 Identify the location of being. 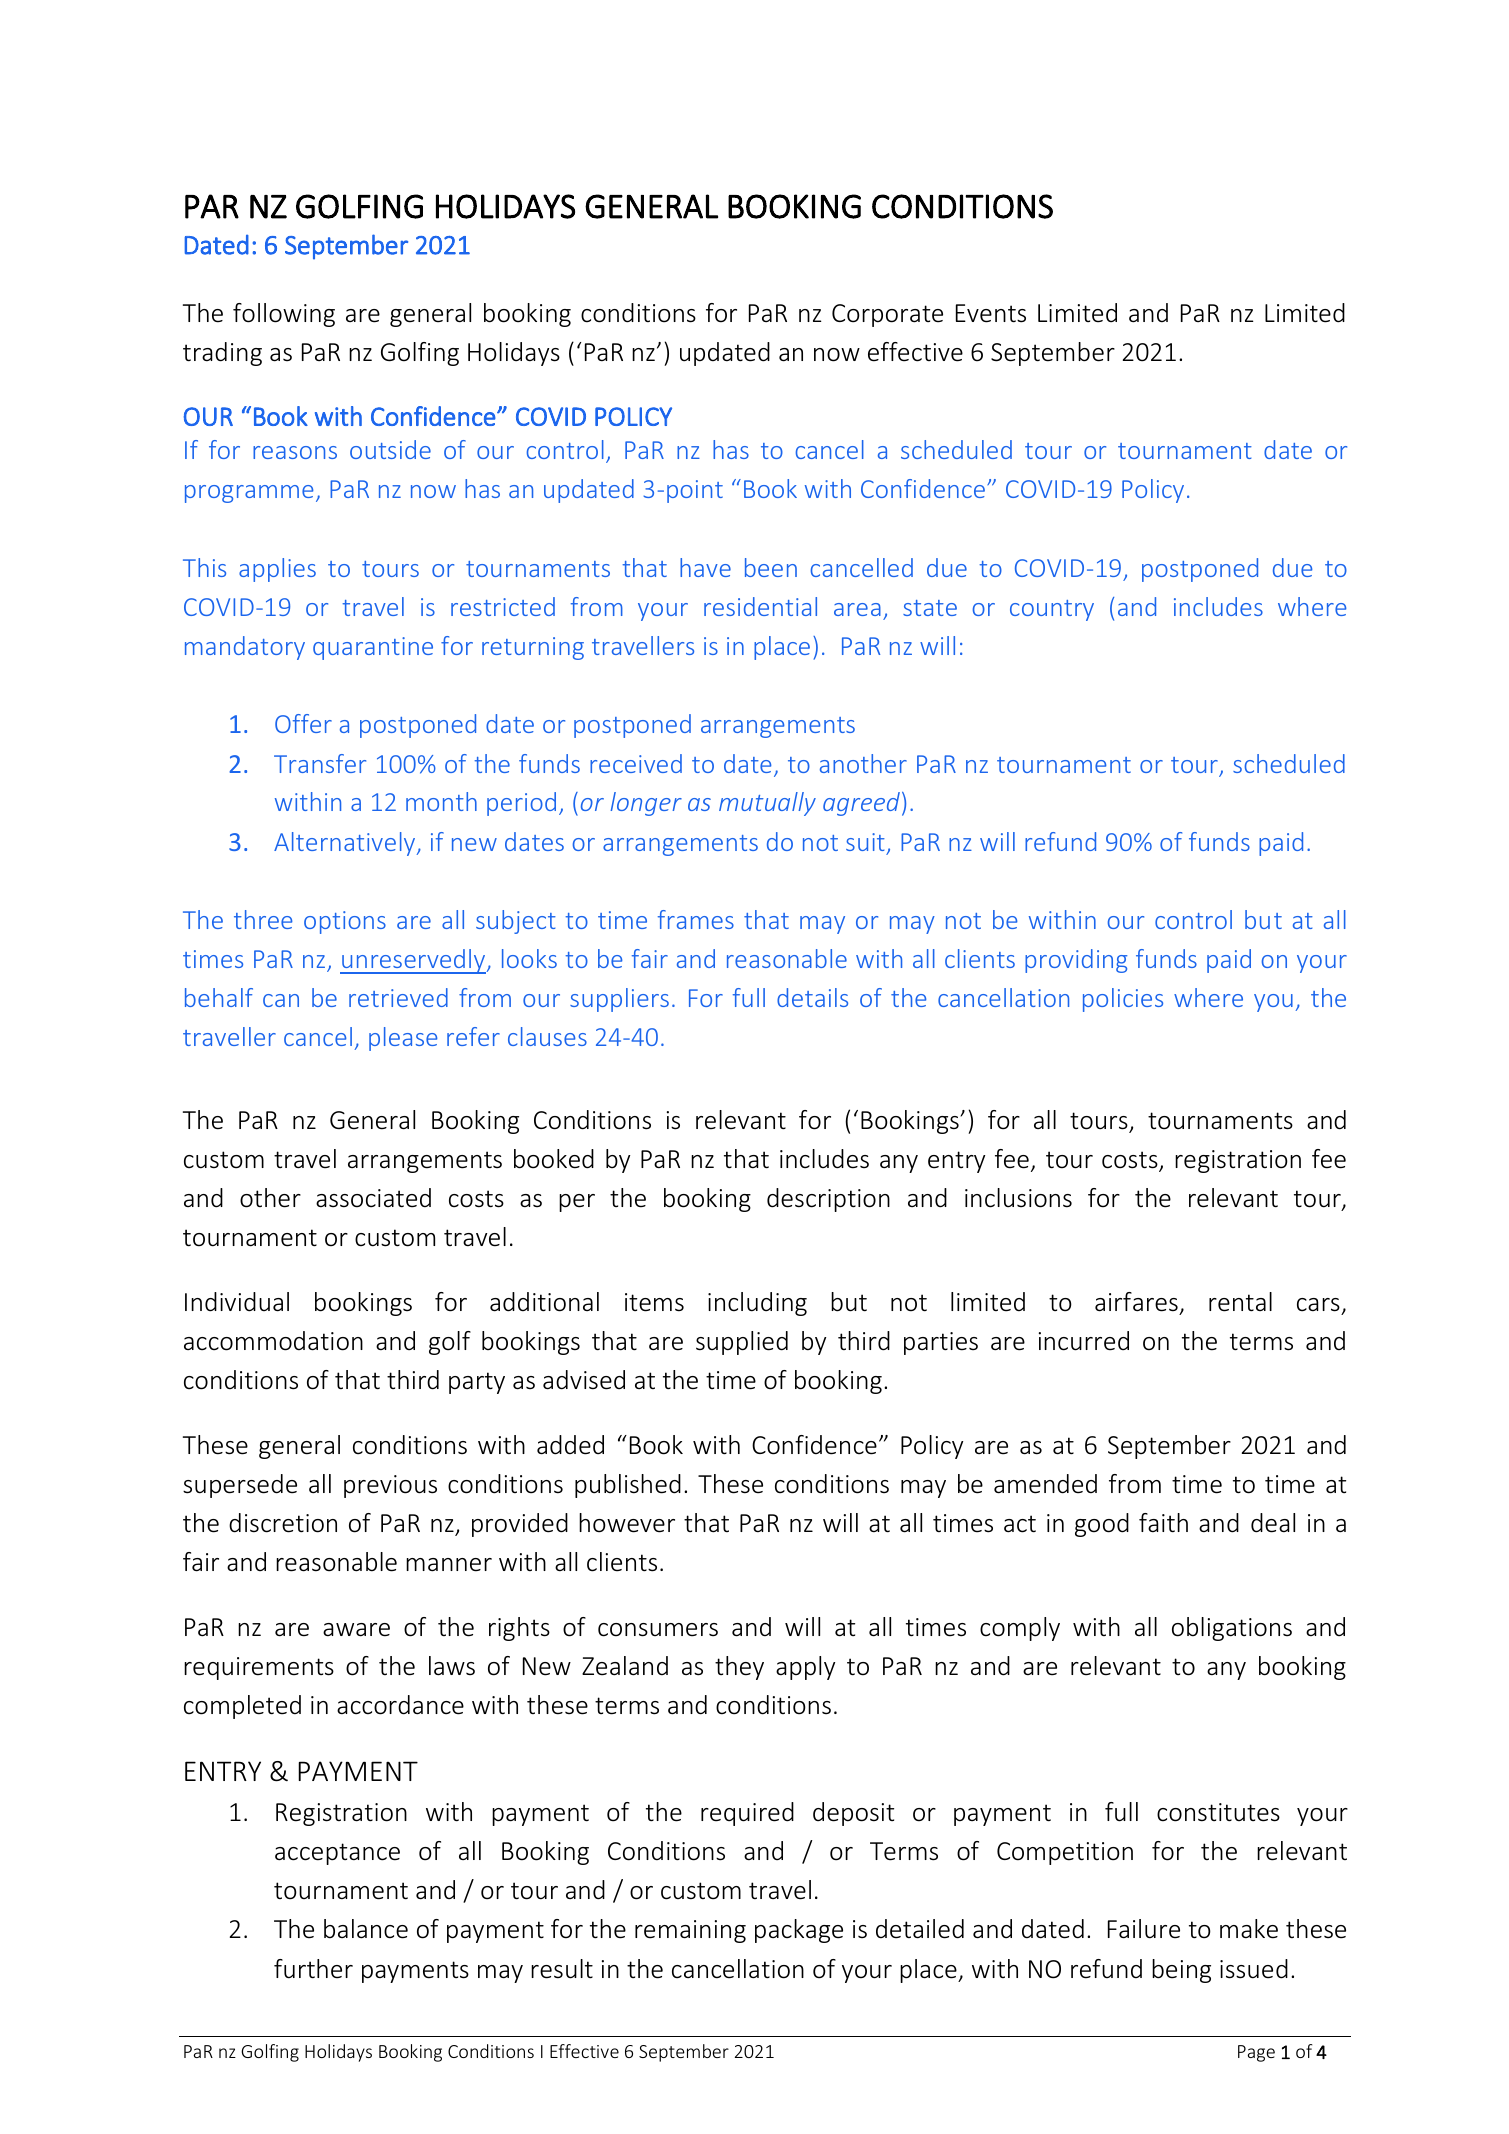
(1181, 1971).
